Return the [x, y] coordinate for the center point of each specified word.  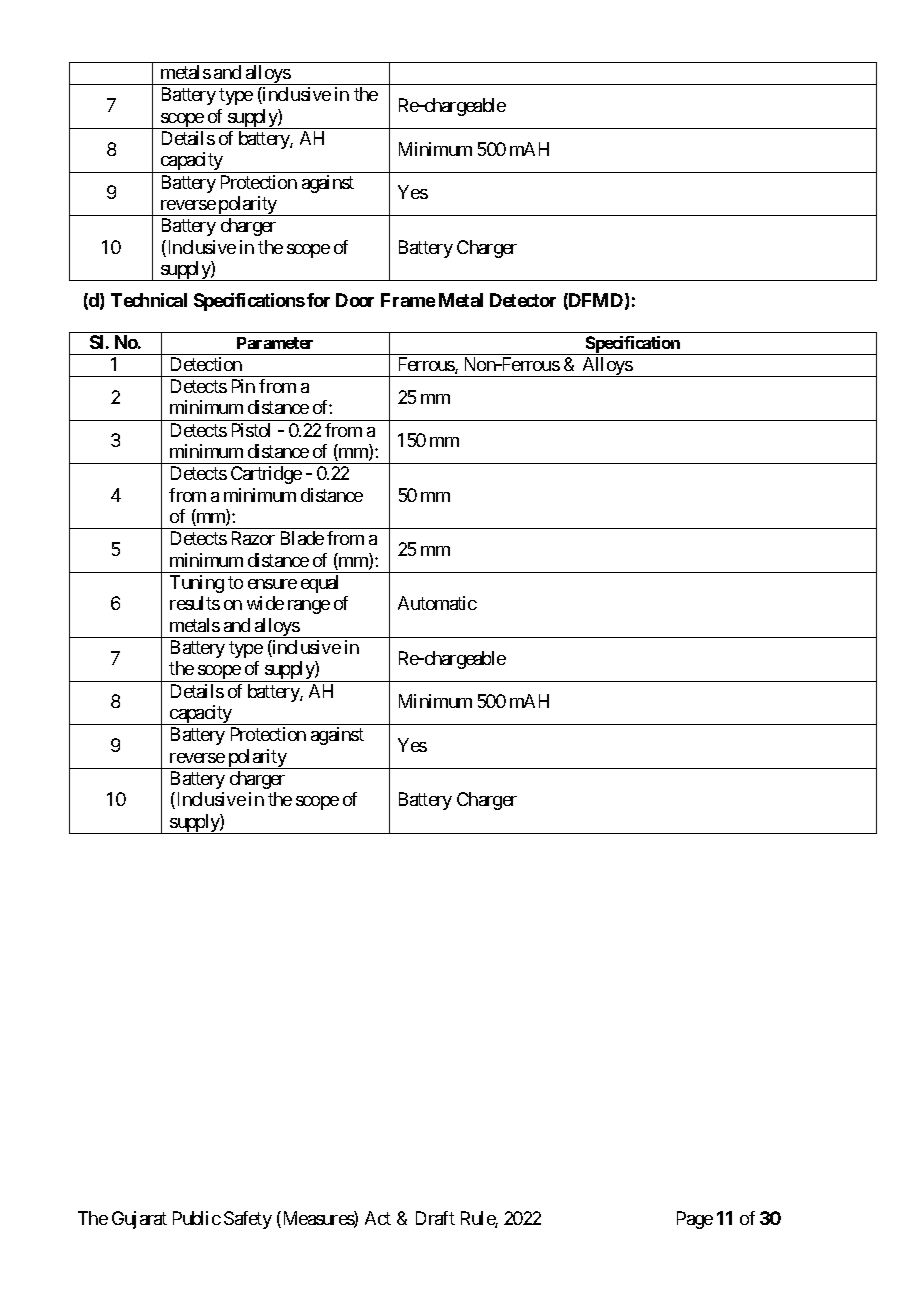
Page [695, 1220]
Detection [206, 364]
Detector [523, 300]
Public [197, 1218]
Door [355, 300]
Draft [435, 1218]
